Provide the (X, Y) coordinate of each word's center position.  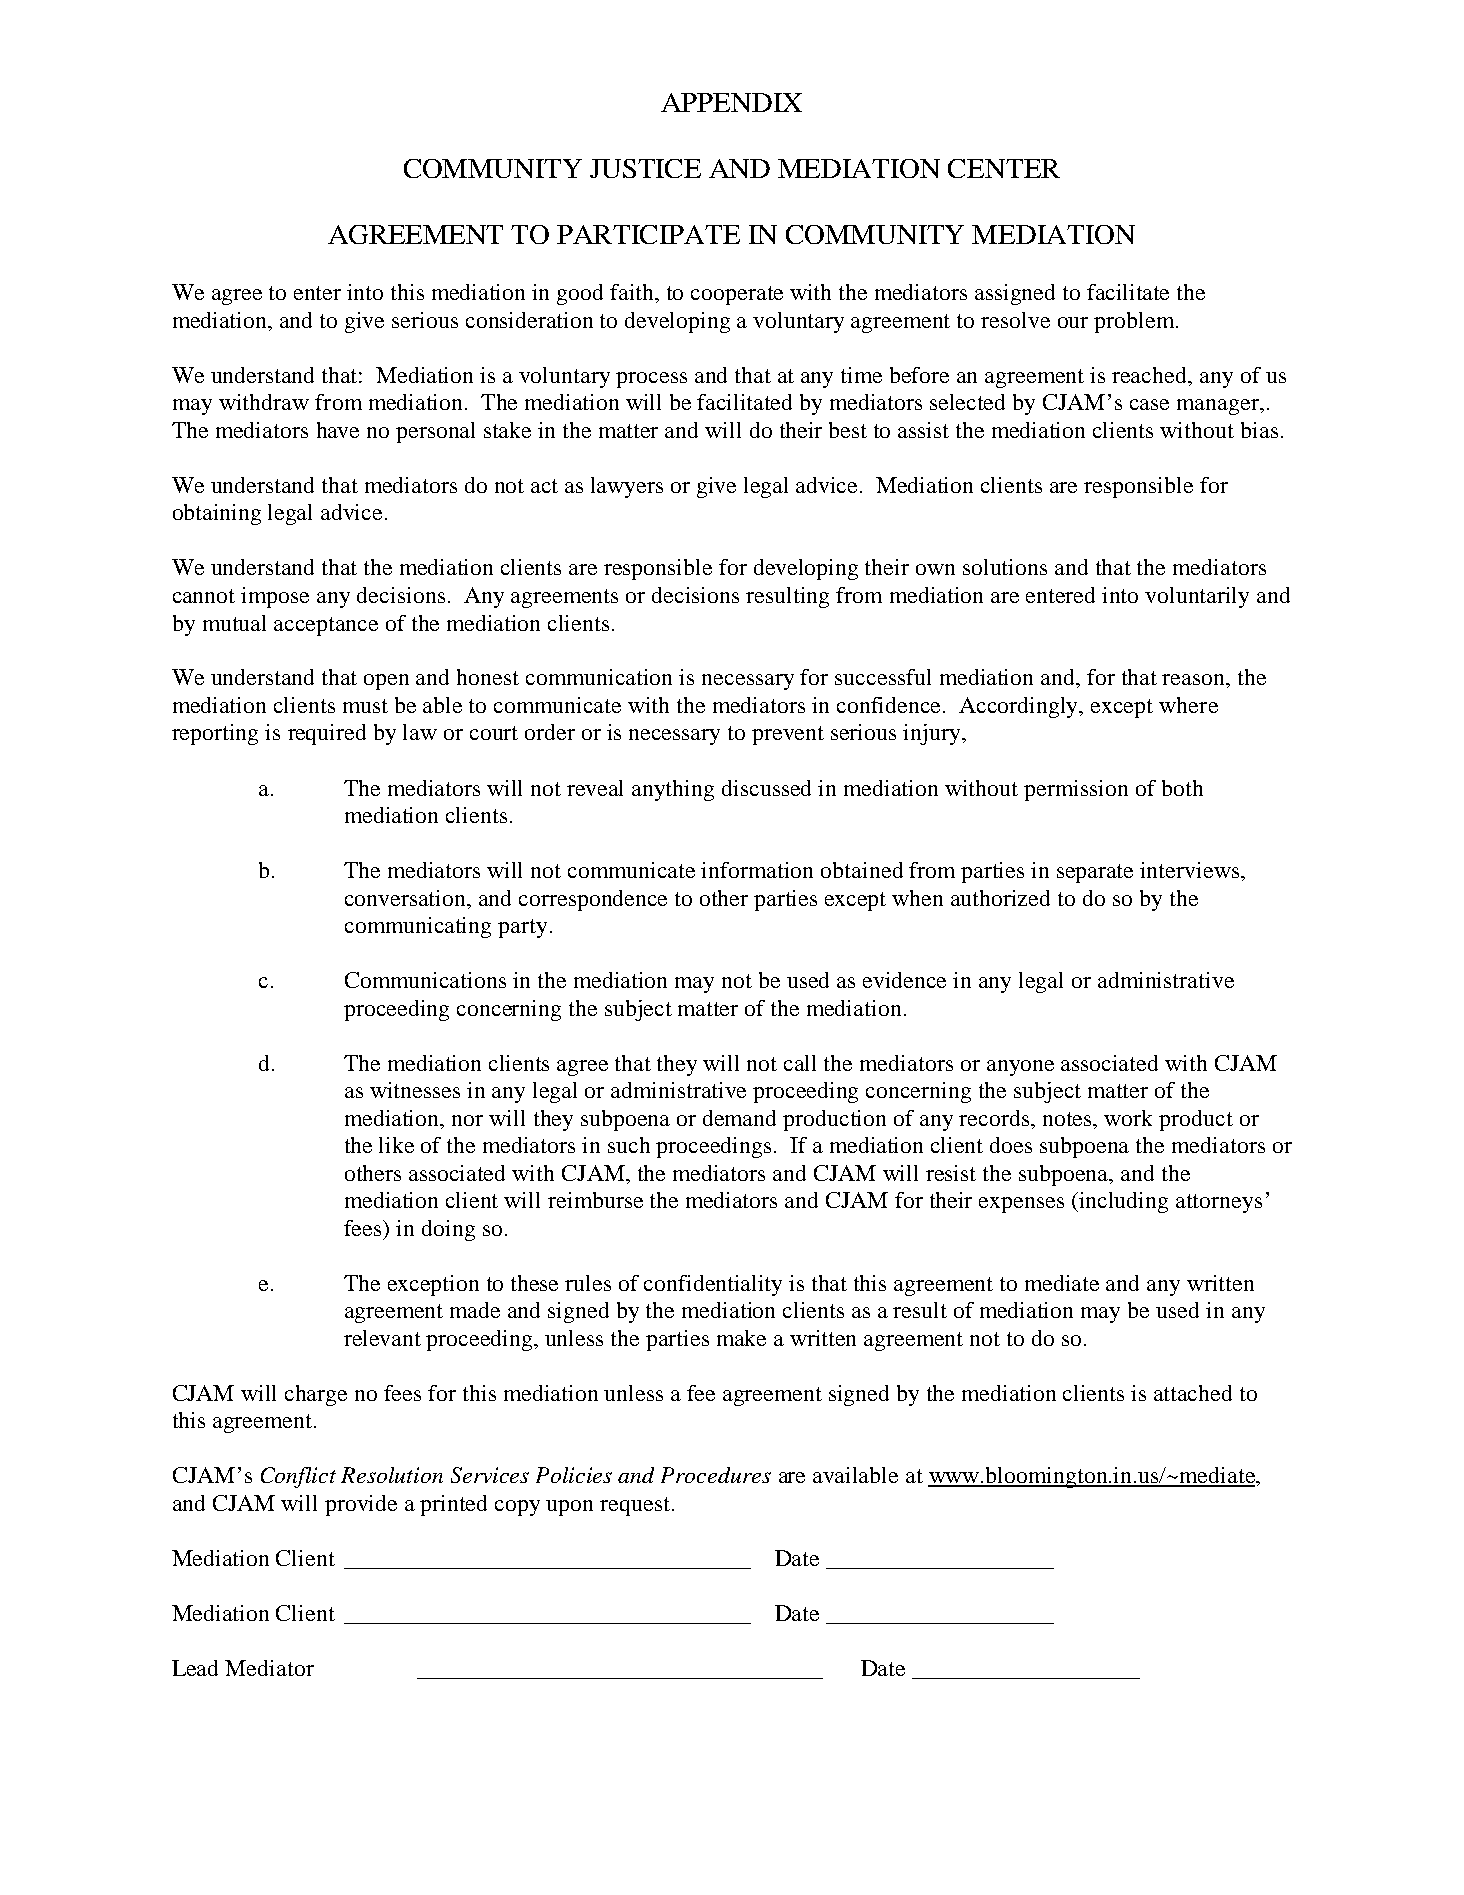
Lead (195, 1668)
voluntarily (1197, 597)
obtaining (217, 514)
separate (1095, 873)
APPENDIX (731, 102)
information (757, 870)
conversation (407, 898)
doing (448, 1230)
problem (1135, 322)
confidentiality (713, 1285)
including (1122, 1202)
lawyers (627, 487)
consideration (529, 320)
